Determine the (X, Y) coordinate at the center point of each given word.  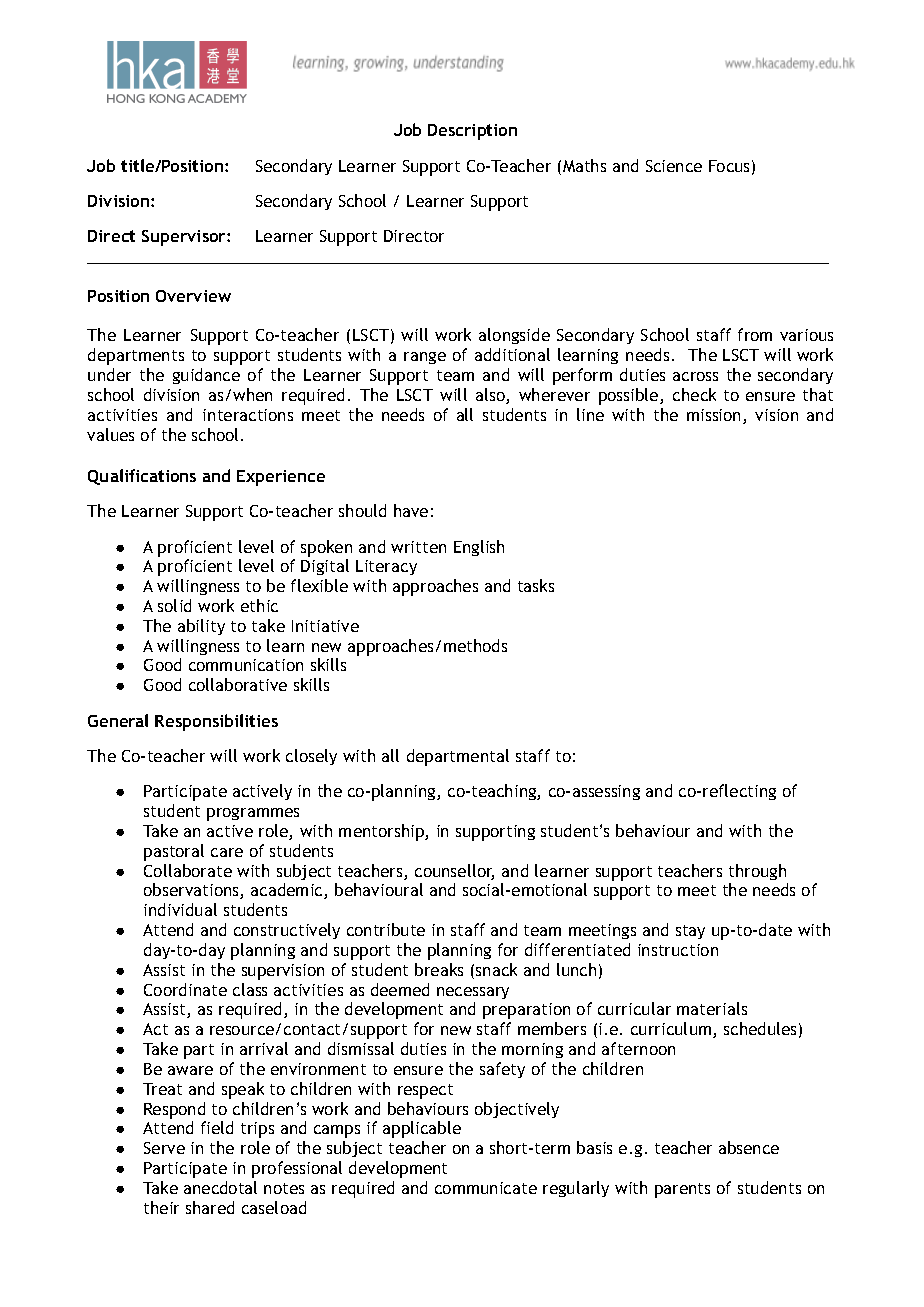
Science (674, 166)
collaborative (238, 684)
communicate (486, 1188)
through (757, 872)
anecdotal (220, 1187)
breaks (439, 969)
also (491, 396)
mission (715, 416)
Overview (193, 296)
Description (472, 132)
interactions (248, 415)
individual (180, 909)
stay (690, 932)
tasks (536, 585)
